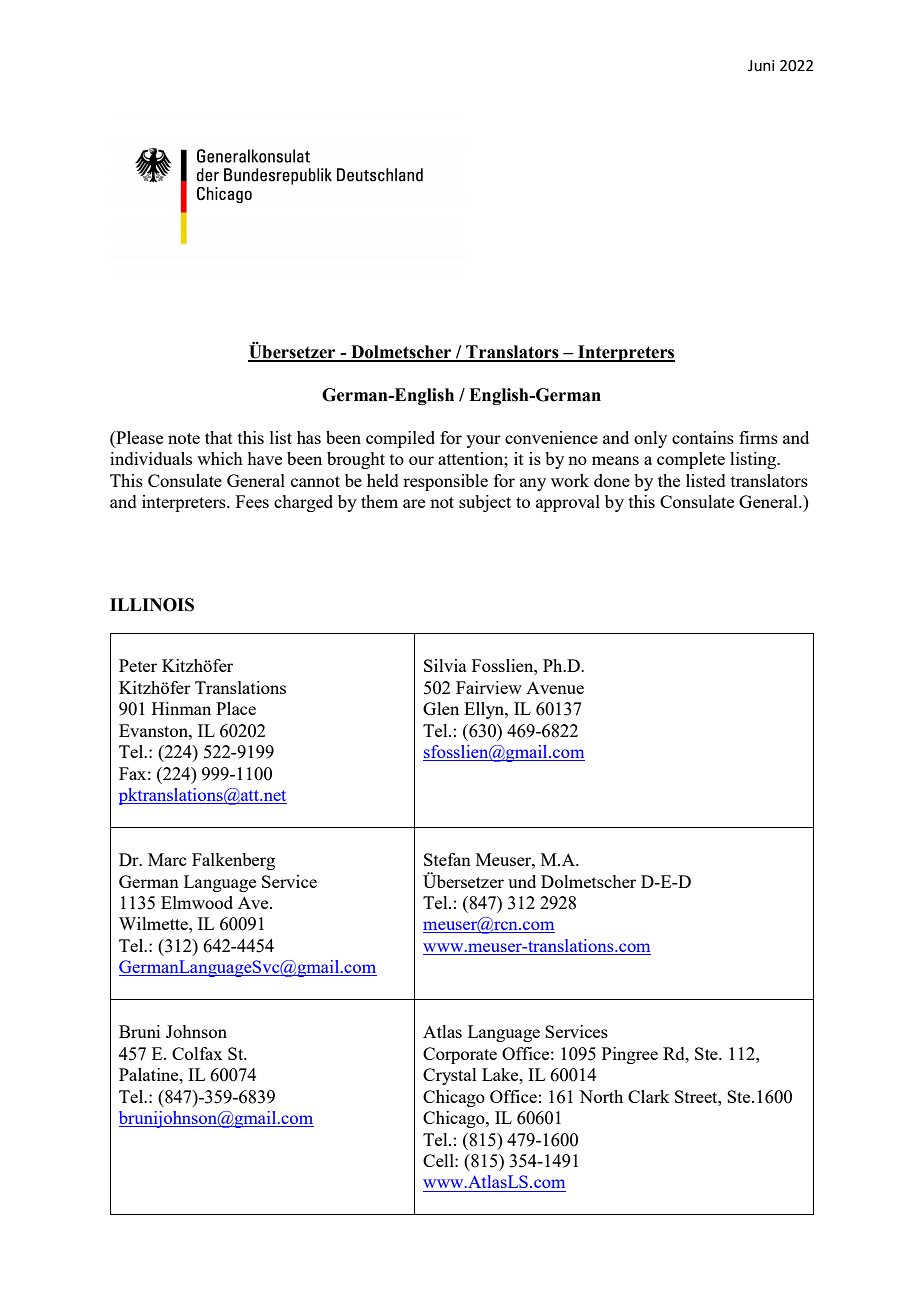 This screenshot has height=1308, width=924. I want to click on your, so click(483, 441).
